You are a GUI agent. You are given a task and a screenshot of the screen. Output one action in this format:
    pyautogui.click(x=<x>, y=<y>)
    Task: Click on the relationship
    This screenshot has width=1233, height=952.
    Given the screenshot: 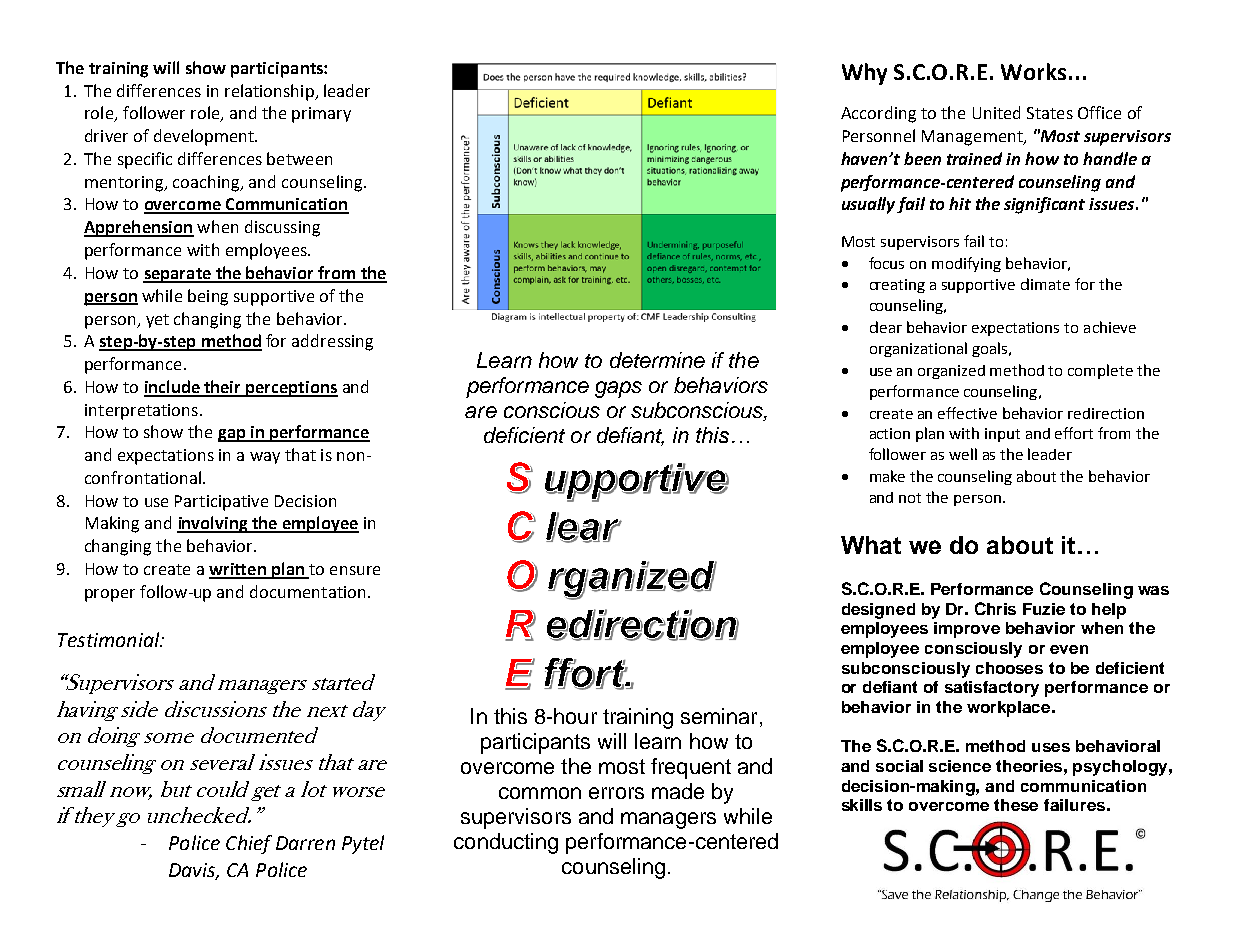 What is the action you would take?
    pyautogui.click(x=270, y=92)
